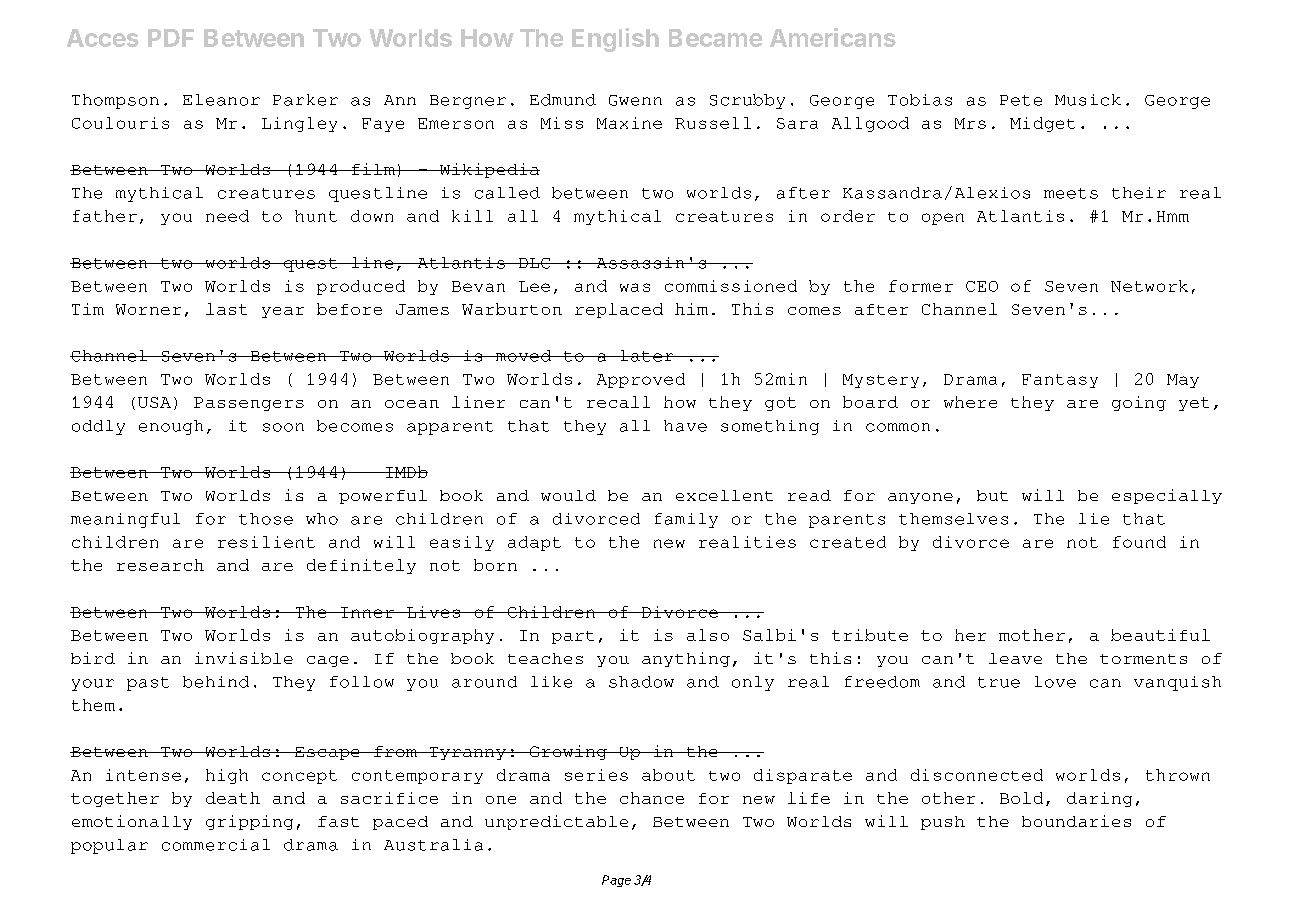 The image size is (1308, 924). I want to click on enough, so click(171, 427).
